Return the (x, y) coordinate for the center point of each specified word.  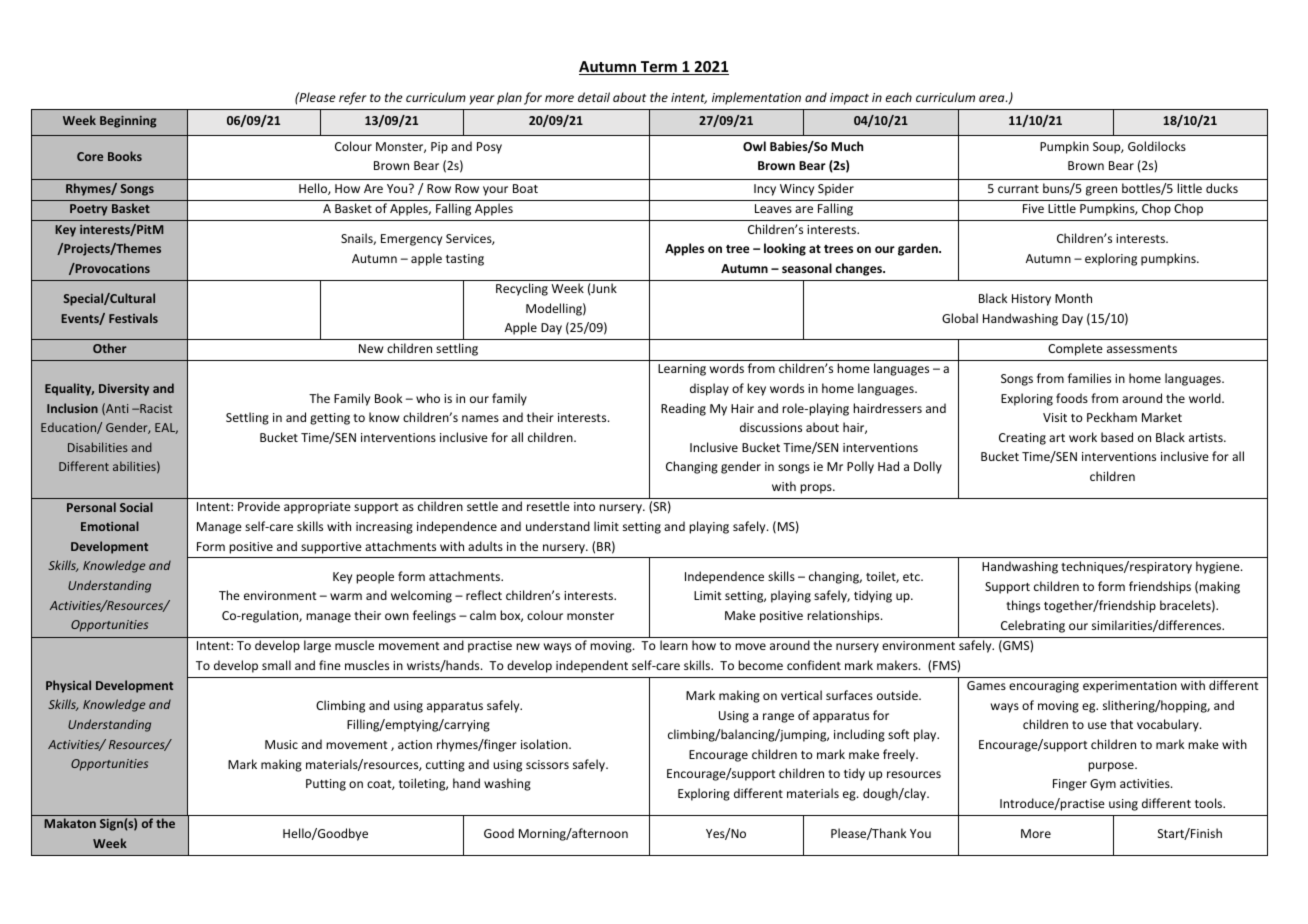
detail (594, 97)
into (584, 506)
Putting (326, 785)
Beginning (128, 122)
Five (1033, 208)
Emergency (411, 240)
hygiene (1219, 567)
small (276, 665)
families (1089, 378)
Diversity (124, 390)
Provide (259, 506)
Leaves (773, 208)
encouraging (1044, 687)
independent (592, 666)
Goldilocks (1157, 146)
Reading (683, 409)
